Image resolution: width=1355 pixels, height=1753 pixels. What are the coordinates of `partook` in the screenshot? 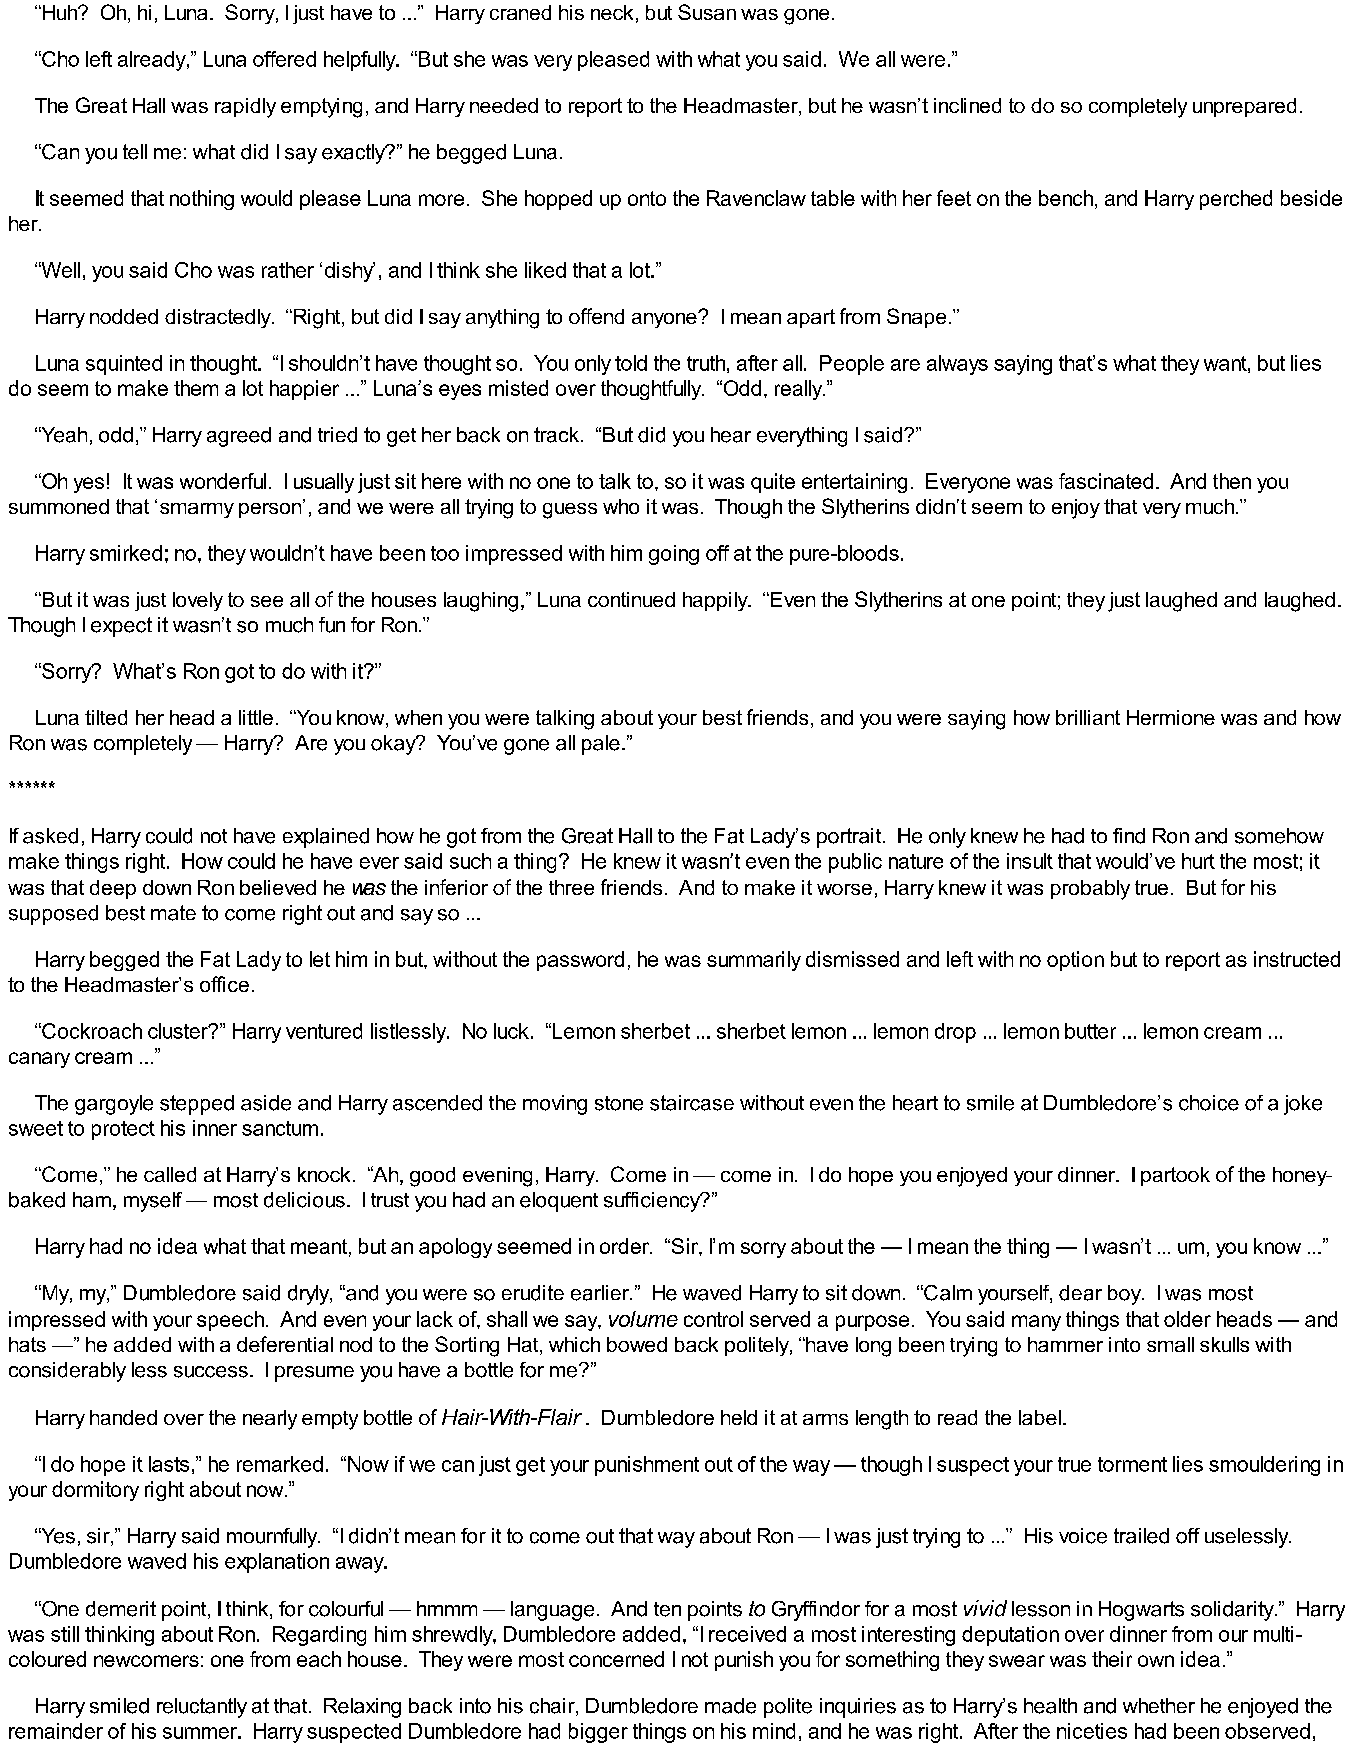 It's located at (1175, 1176).
